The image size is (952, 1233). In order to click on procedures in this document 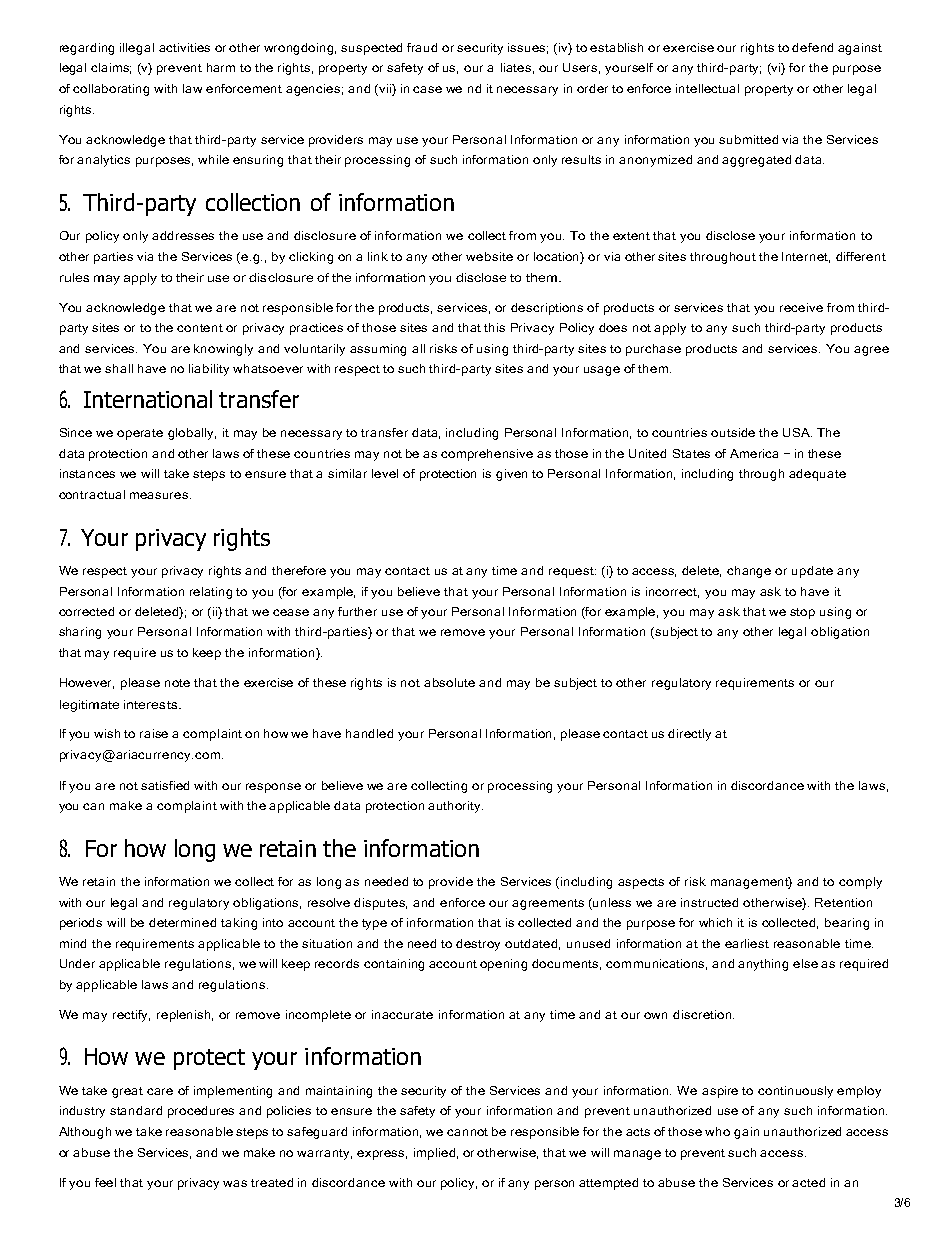, I will do `click(201, 1112)`.
